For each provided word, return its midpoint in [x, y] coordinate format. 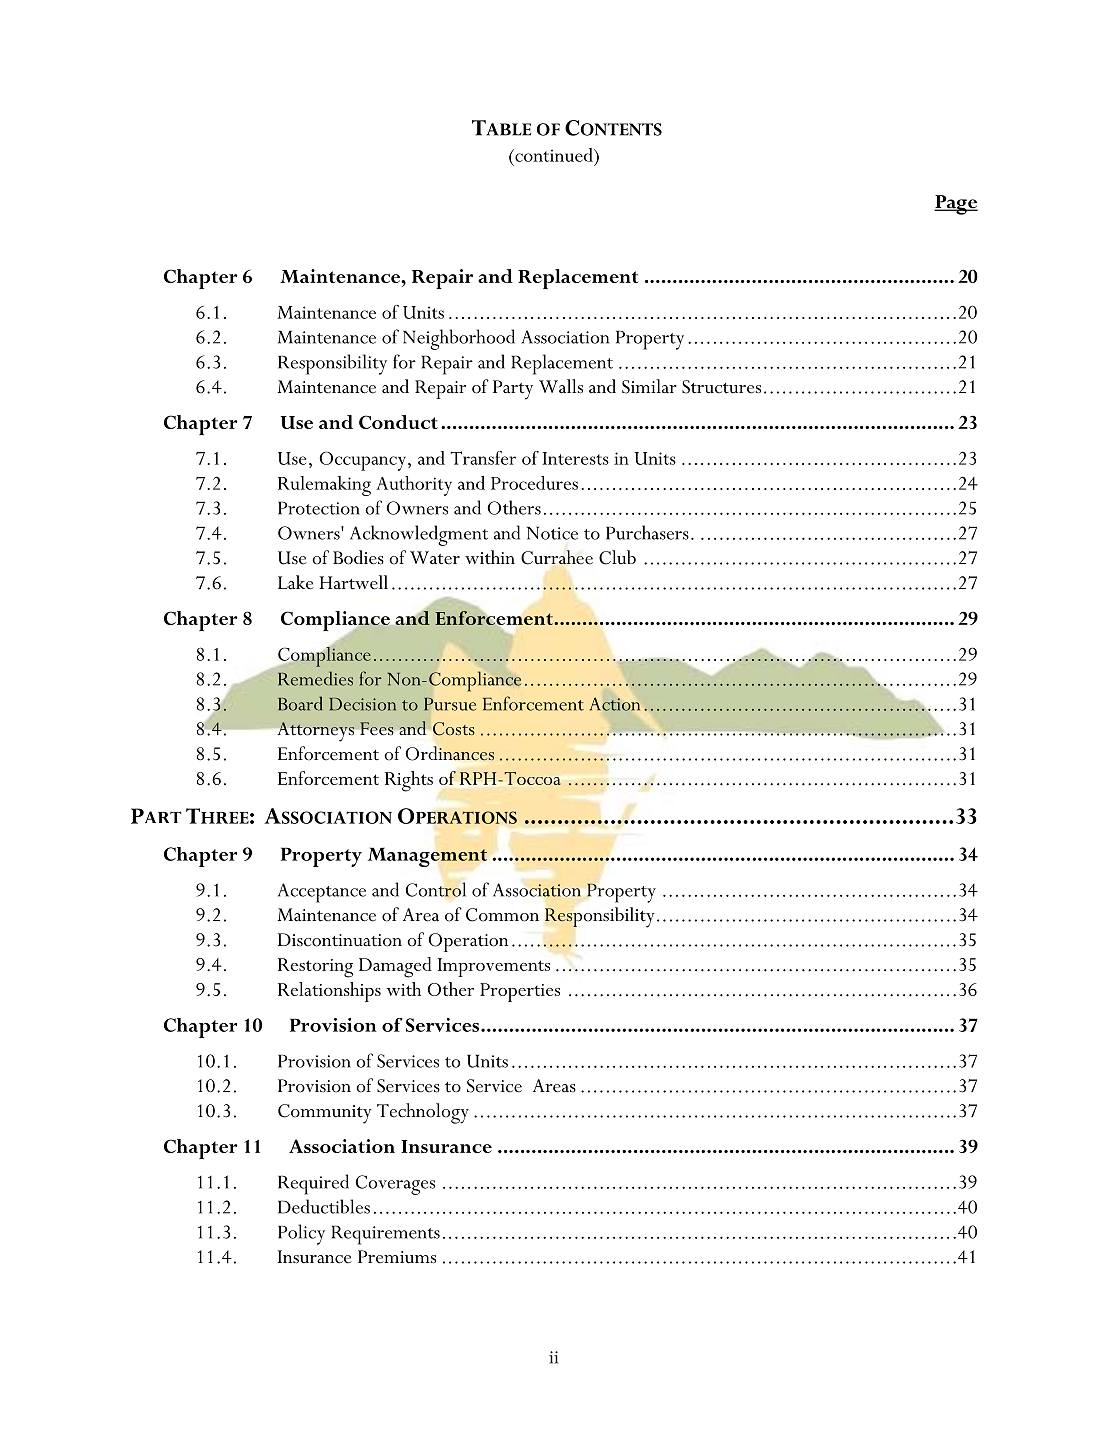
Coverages [395, 1185]
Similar [649, 386]
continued [554, 155]
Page [956, 205]
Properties [520, 992]
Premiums [397, 1257]
